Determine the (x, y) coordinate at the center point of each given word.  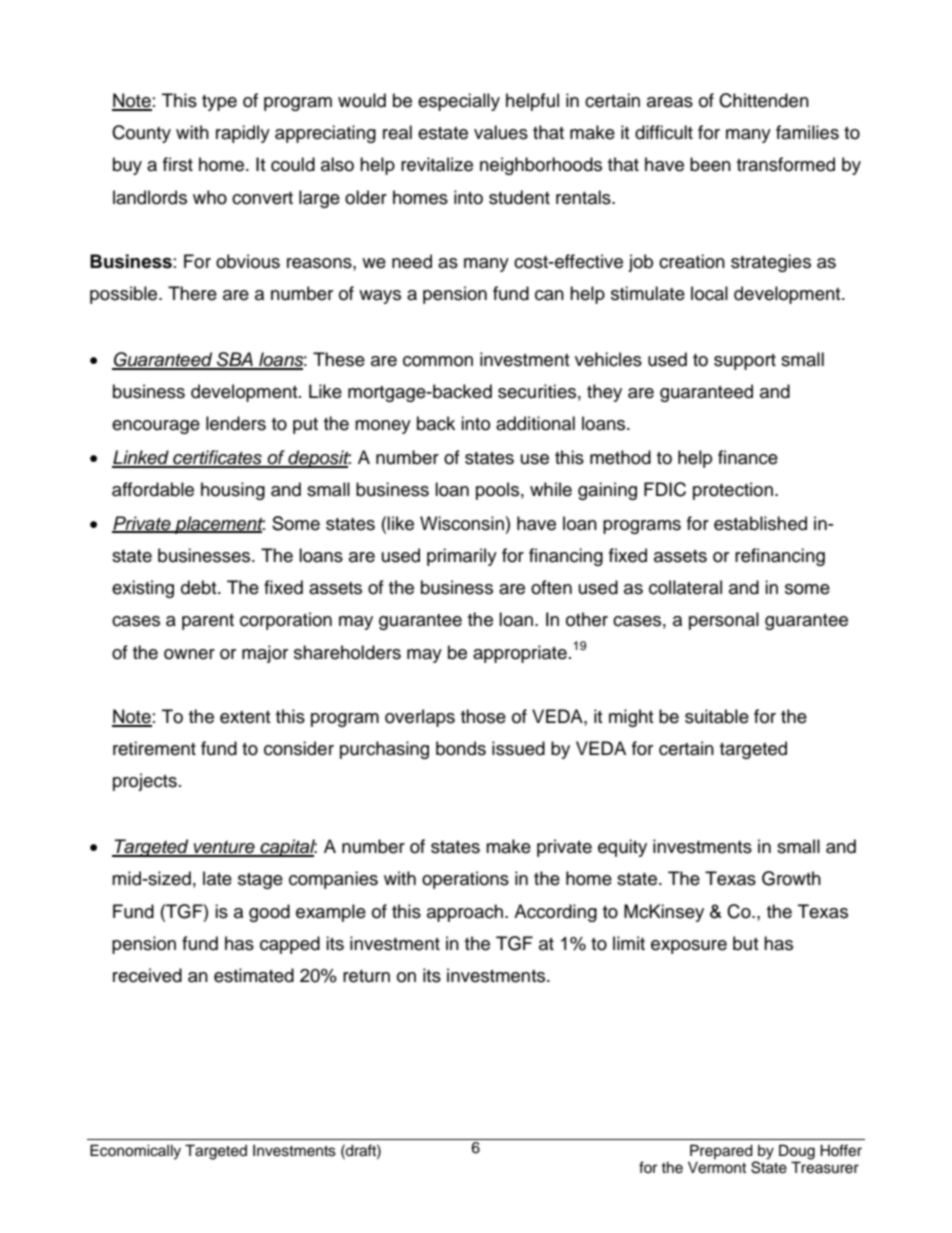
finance (748, 457)
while (551, 489)
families (807, 132)
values (501, 132)
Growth (791, 878)
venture (224, 848)
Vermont (717, 1167)
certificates (217, 458)
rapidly (243, 134)
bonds (461, 748)
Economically (135, 1152)
